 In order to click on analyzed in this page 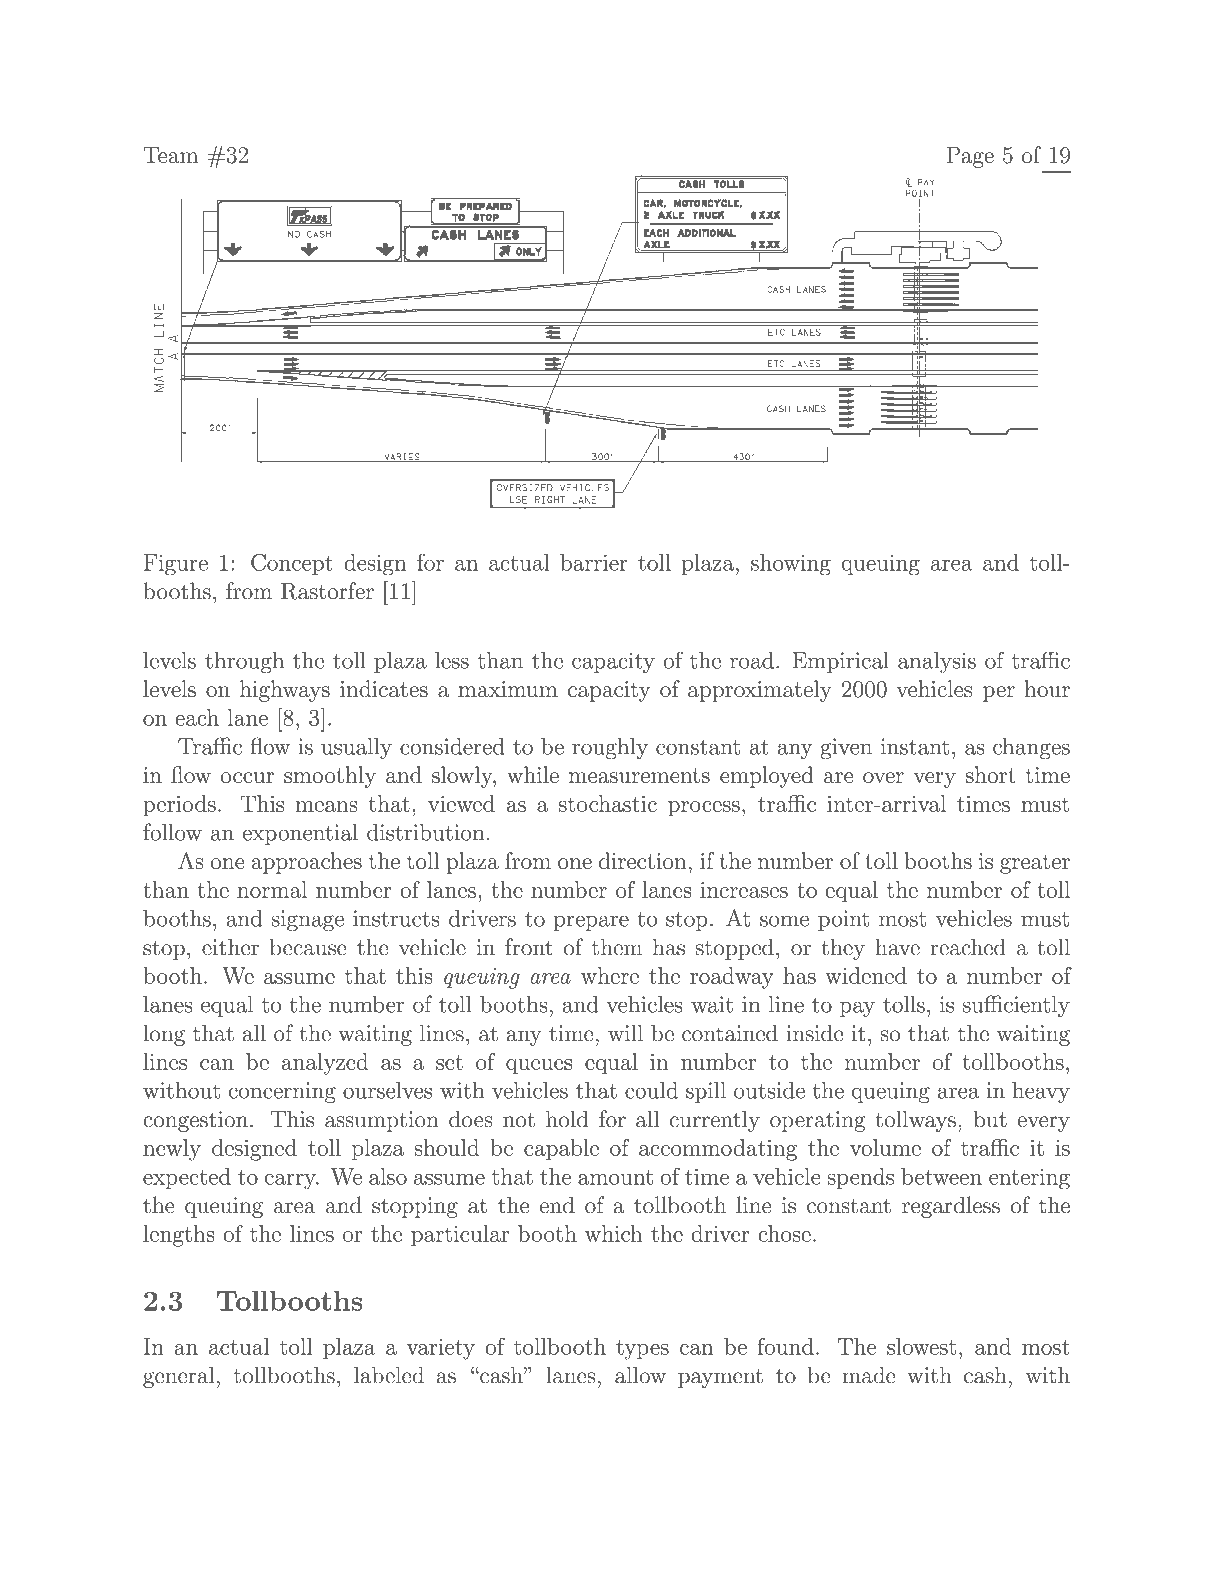, I will do `click(325, 1064)`.
